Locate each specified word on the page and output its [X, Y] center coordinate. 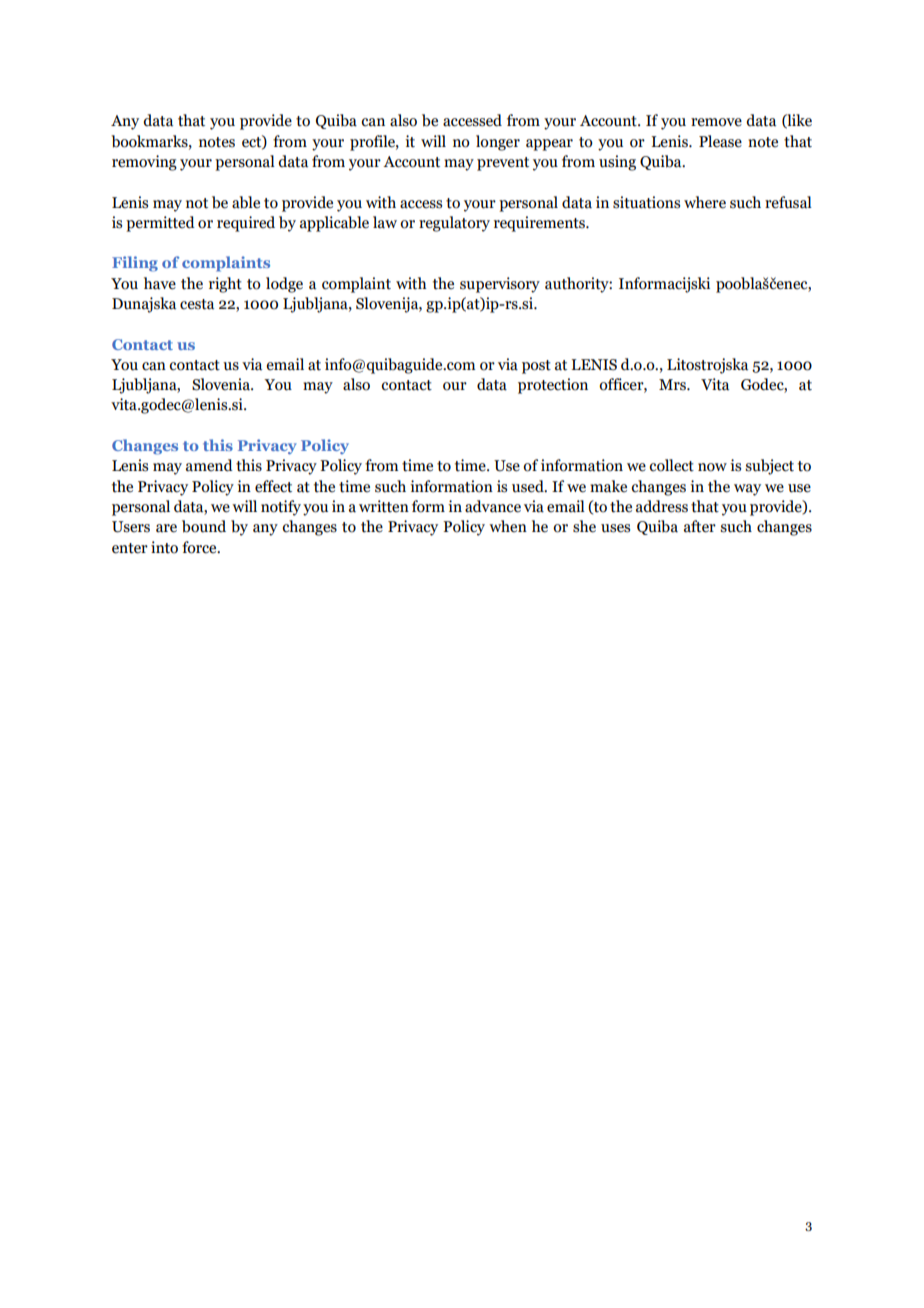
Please [720, 141]
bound [204, 526]
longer [498, 143]
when [508, 526]
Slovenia [222, 384]
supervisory [500, 285]
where [705, 202]
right [225, 285]
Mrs [674, 385]
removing [144, 163]
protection [553, 386]
